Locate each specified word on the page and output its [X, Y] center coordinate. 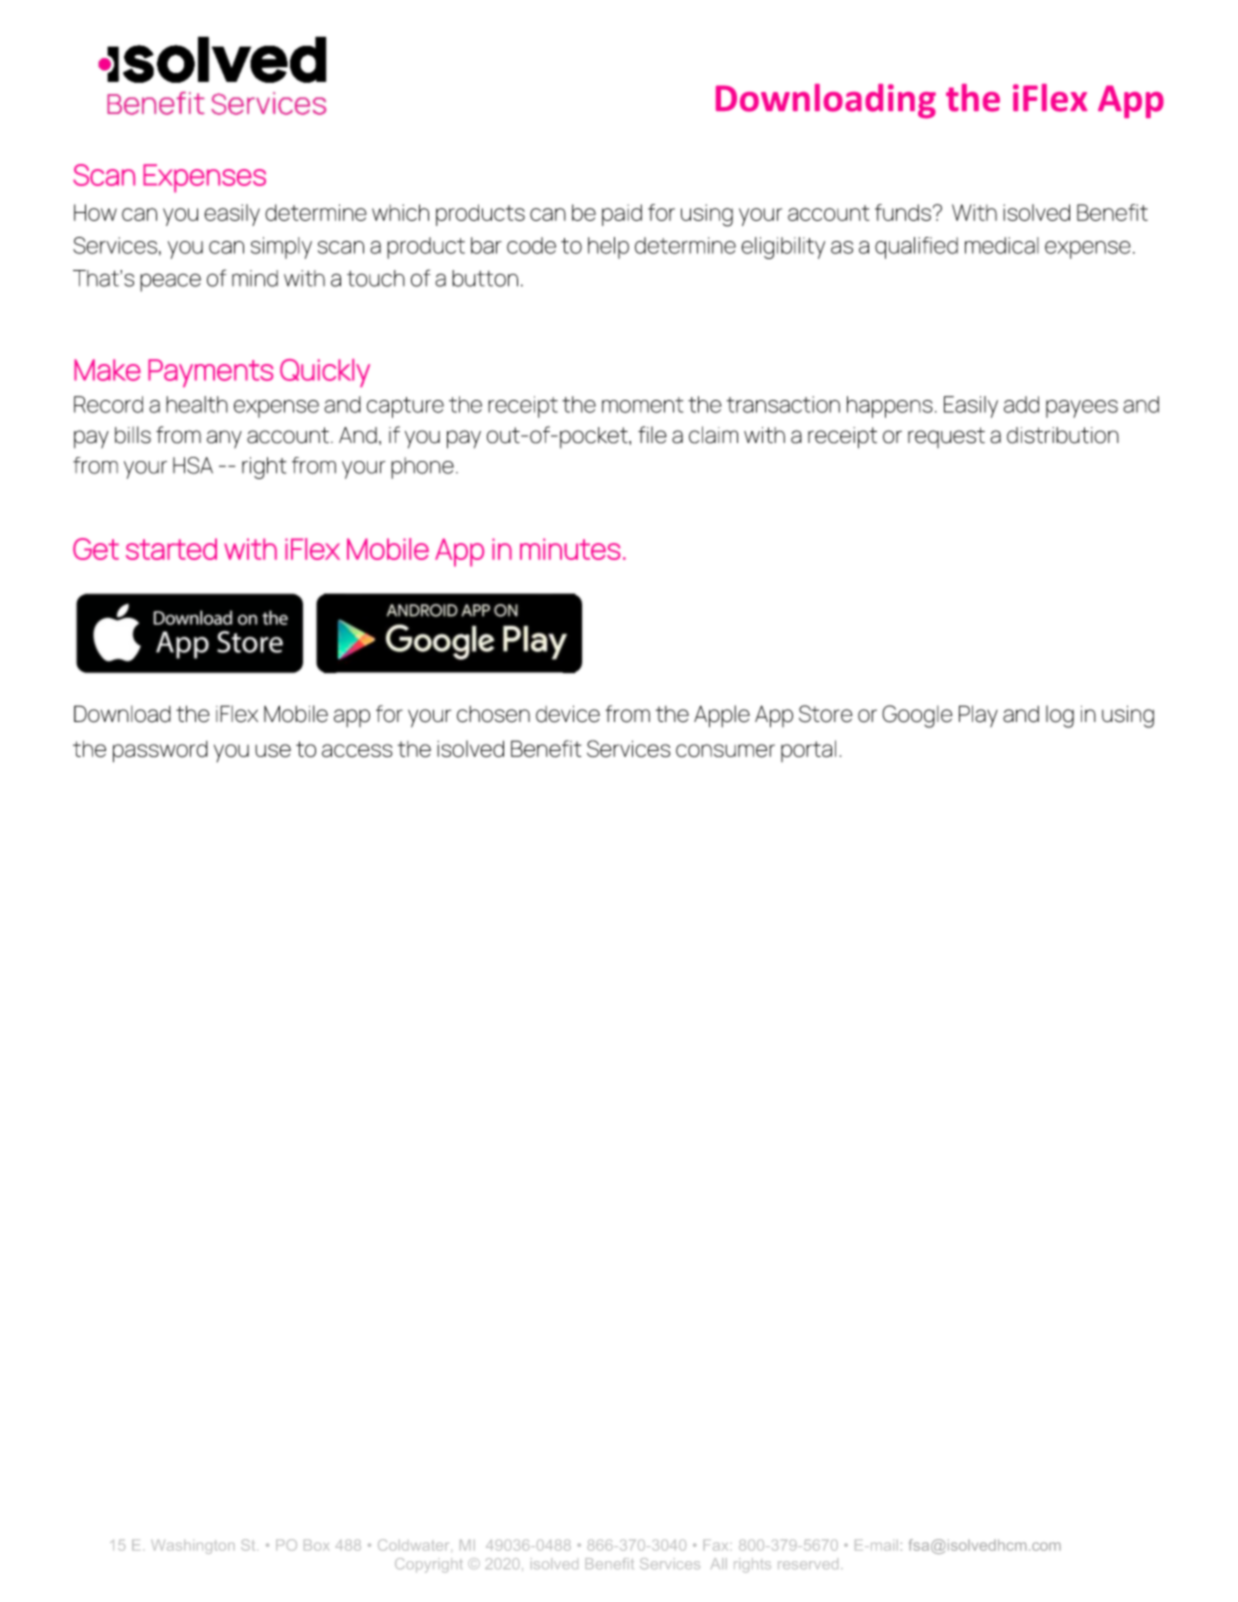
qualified [916, 248]
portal [808, 751]
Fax [716, 1545]
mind [255, 278]
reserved [808, 1563]
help [608, 248]
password [160, 752]
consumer [725, 751]
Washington [192, 1547]
